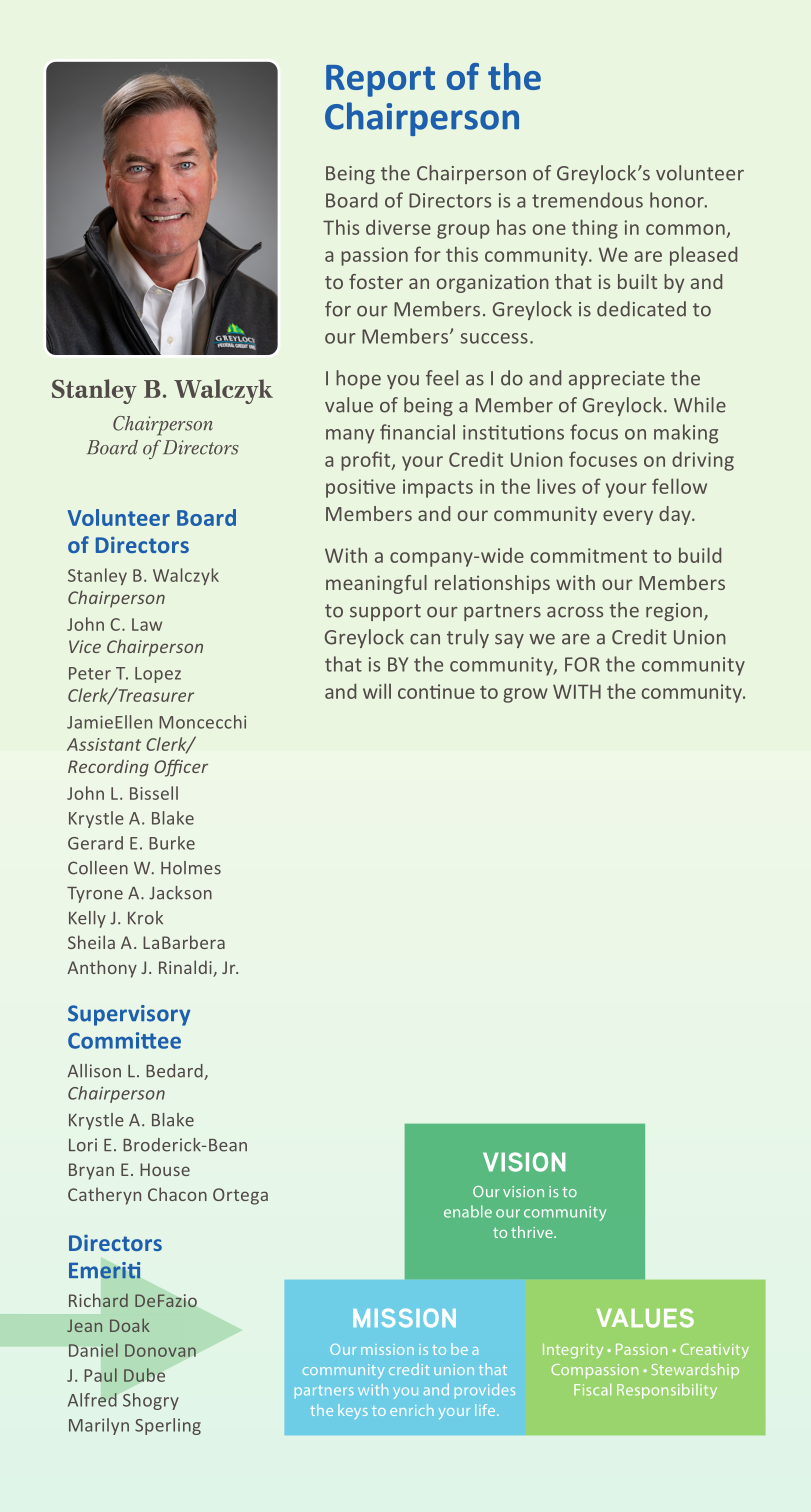 Image resolution: width=811 pixels, height=1512 pixels. What do you see at coordinates (628, 517) in the document?
I see `every` at bounding box center [628, 517].
